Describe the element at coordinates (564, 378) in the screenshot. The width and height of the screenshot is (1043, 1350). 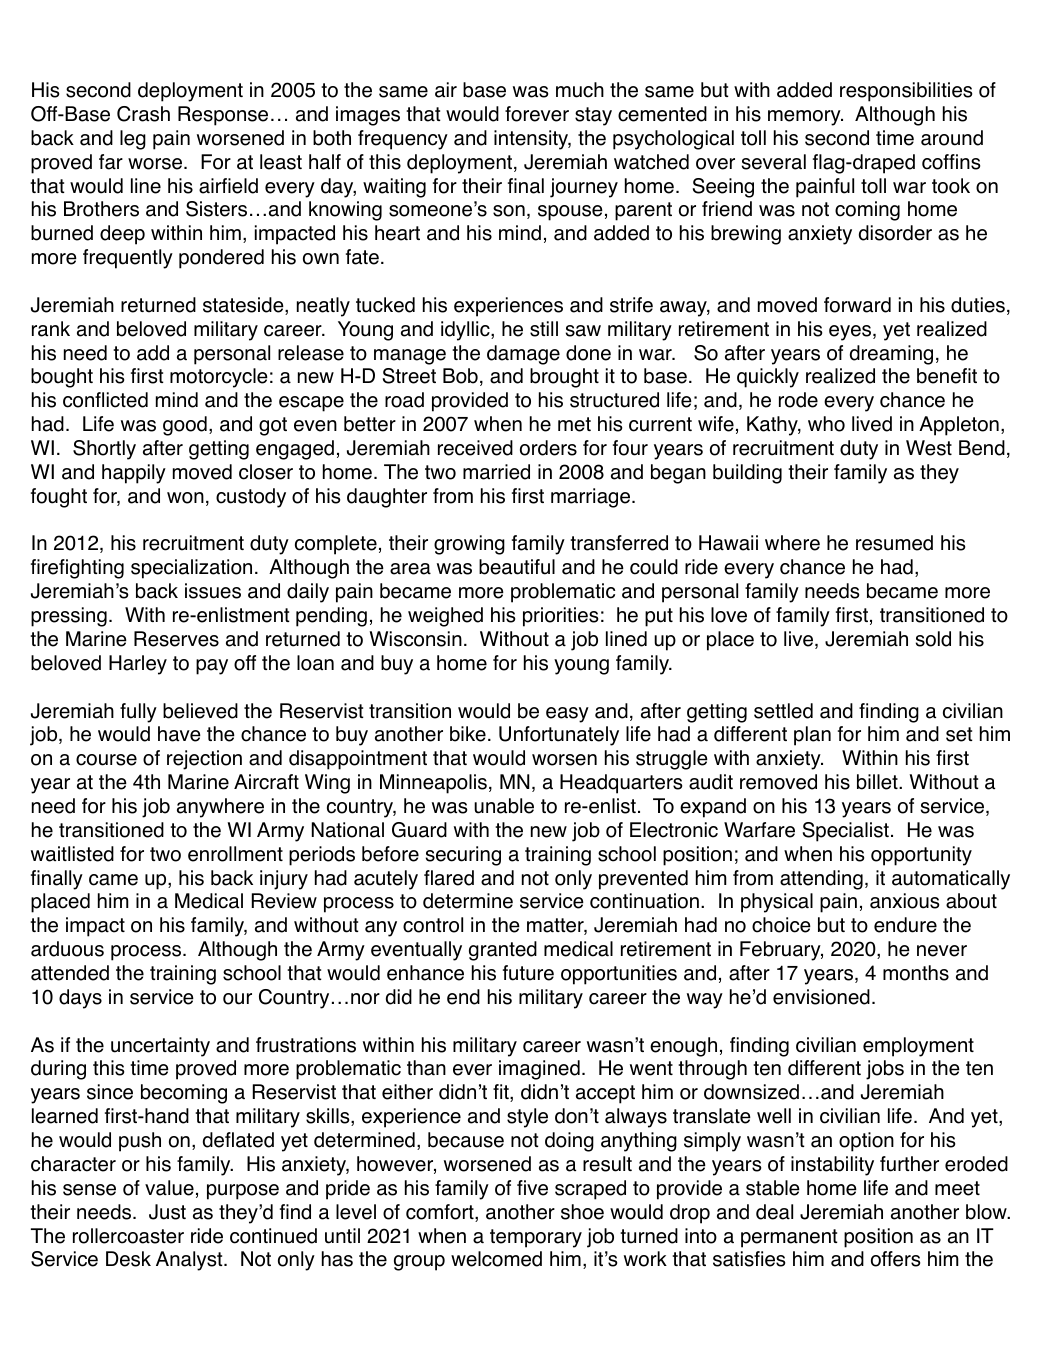
I see `brought` at that location.
